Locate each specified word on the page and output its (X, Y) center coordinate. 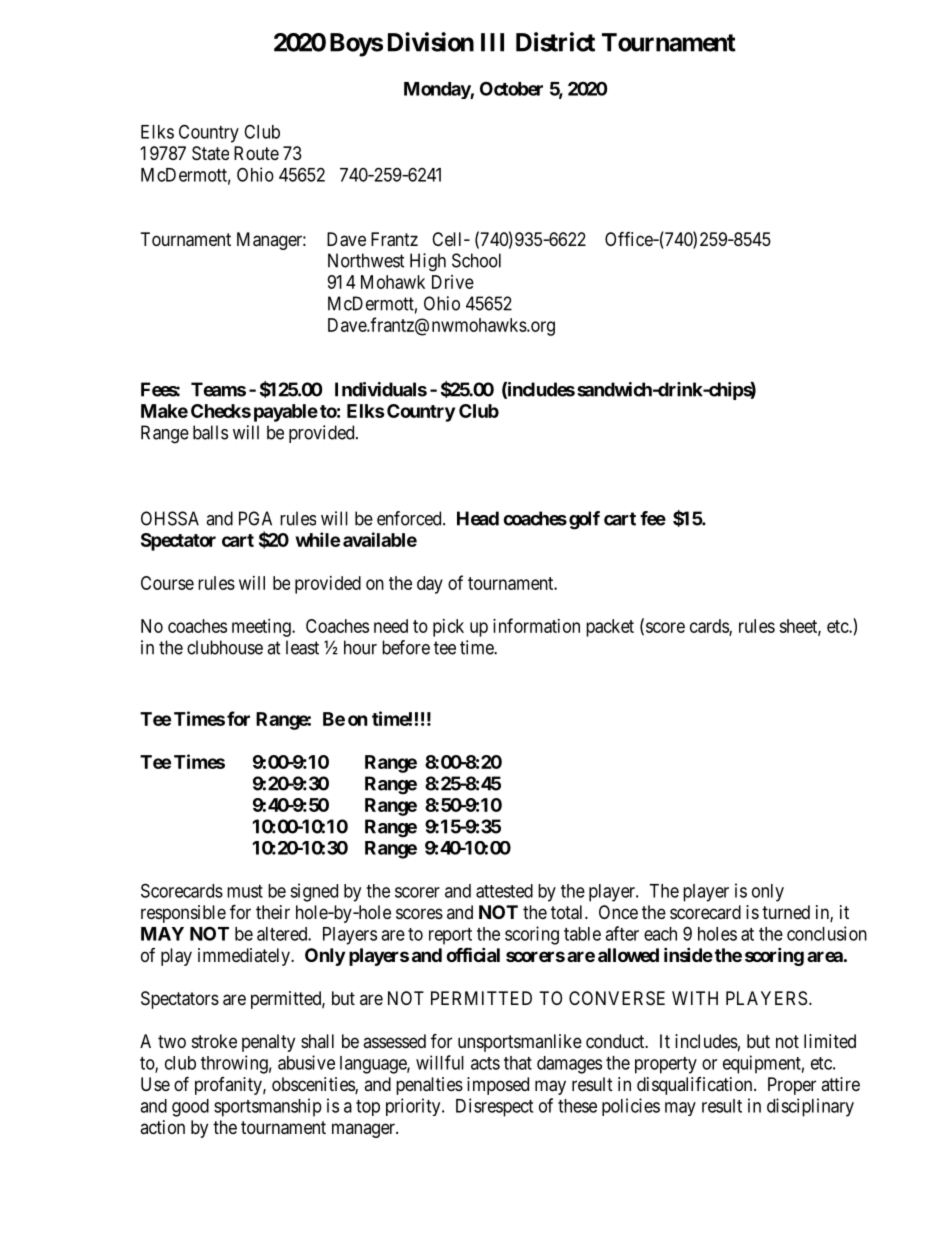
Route (256, 153)
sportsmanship (268, 1107)
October (511, 88)
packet (610, 628)
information (536, 625)
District (555, 42)
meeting (262, 628)
